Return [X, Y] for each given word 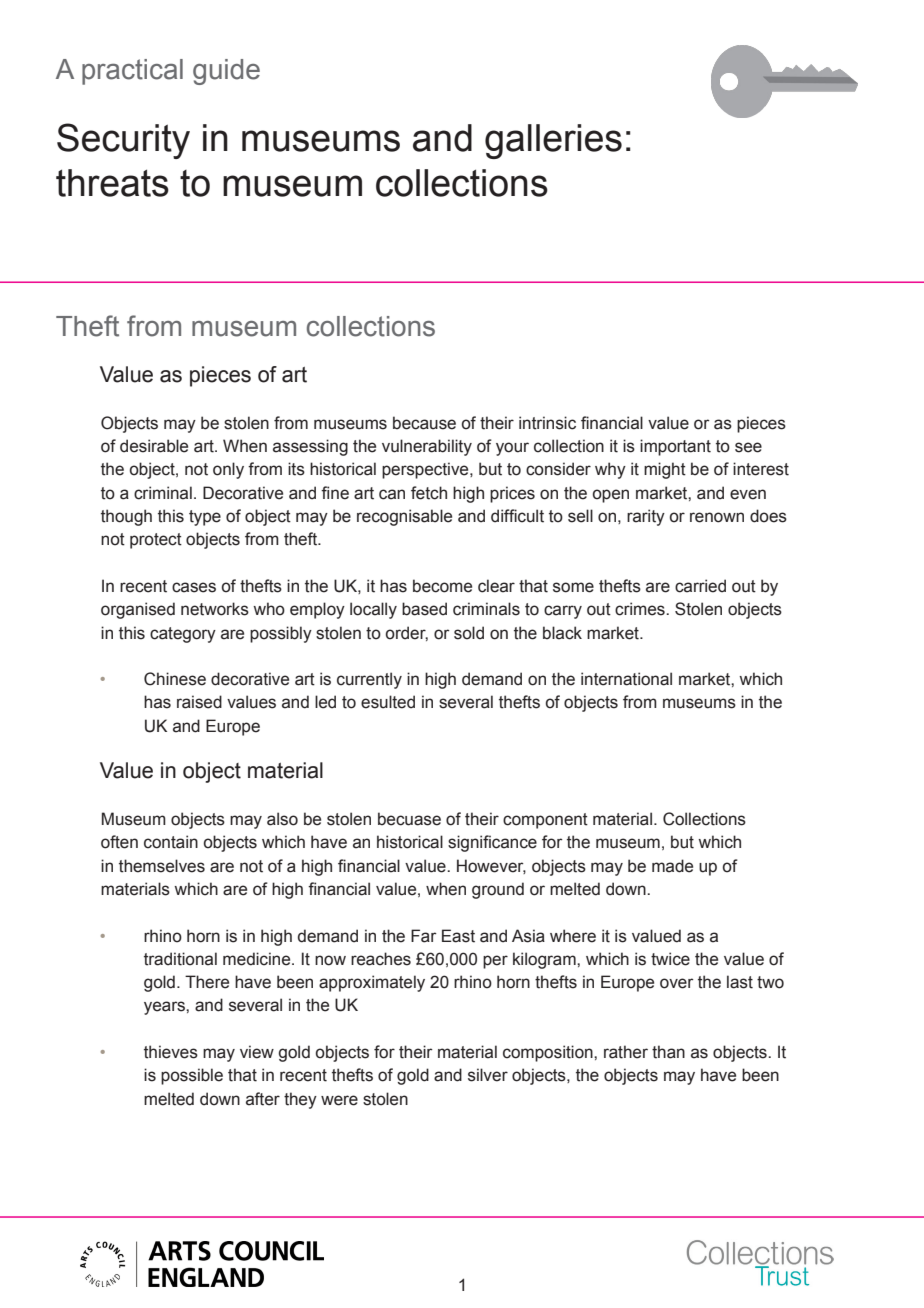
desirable [154, 446]
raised [199, 702]
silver [488, 1075]
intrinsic [547, 423]
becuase [409, 819]
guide [226, 72]
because [424, 423]
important [675, 447]
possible [192, 1076]
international [626, 679]
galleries [553, 141]
